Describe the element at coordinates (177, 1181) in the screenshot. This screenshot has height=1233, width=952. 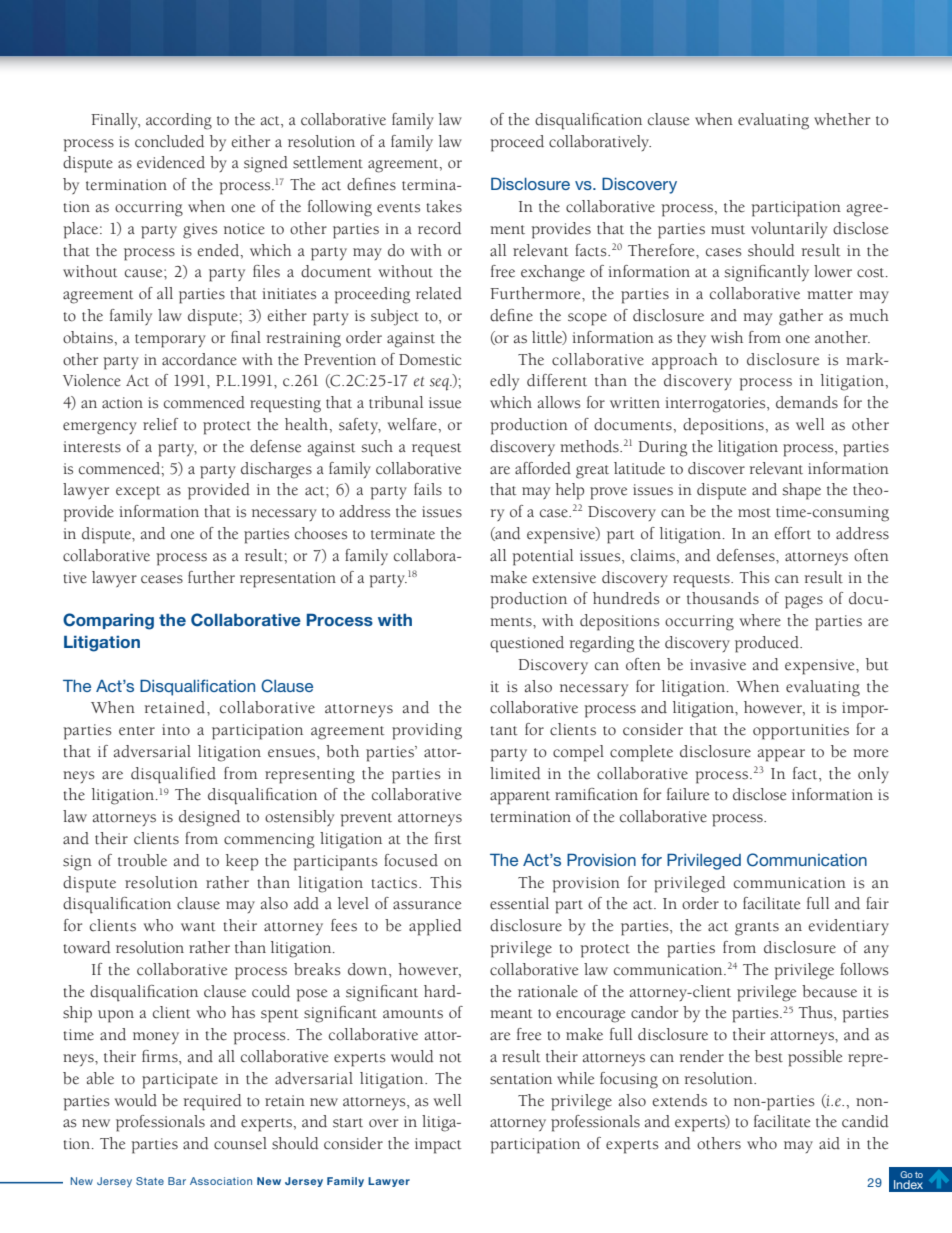
I see `Bar` at that location.
